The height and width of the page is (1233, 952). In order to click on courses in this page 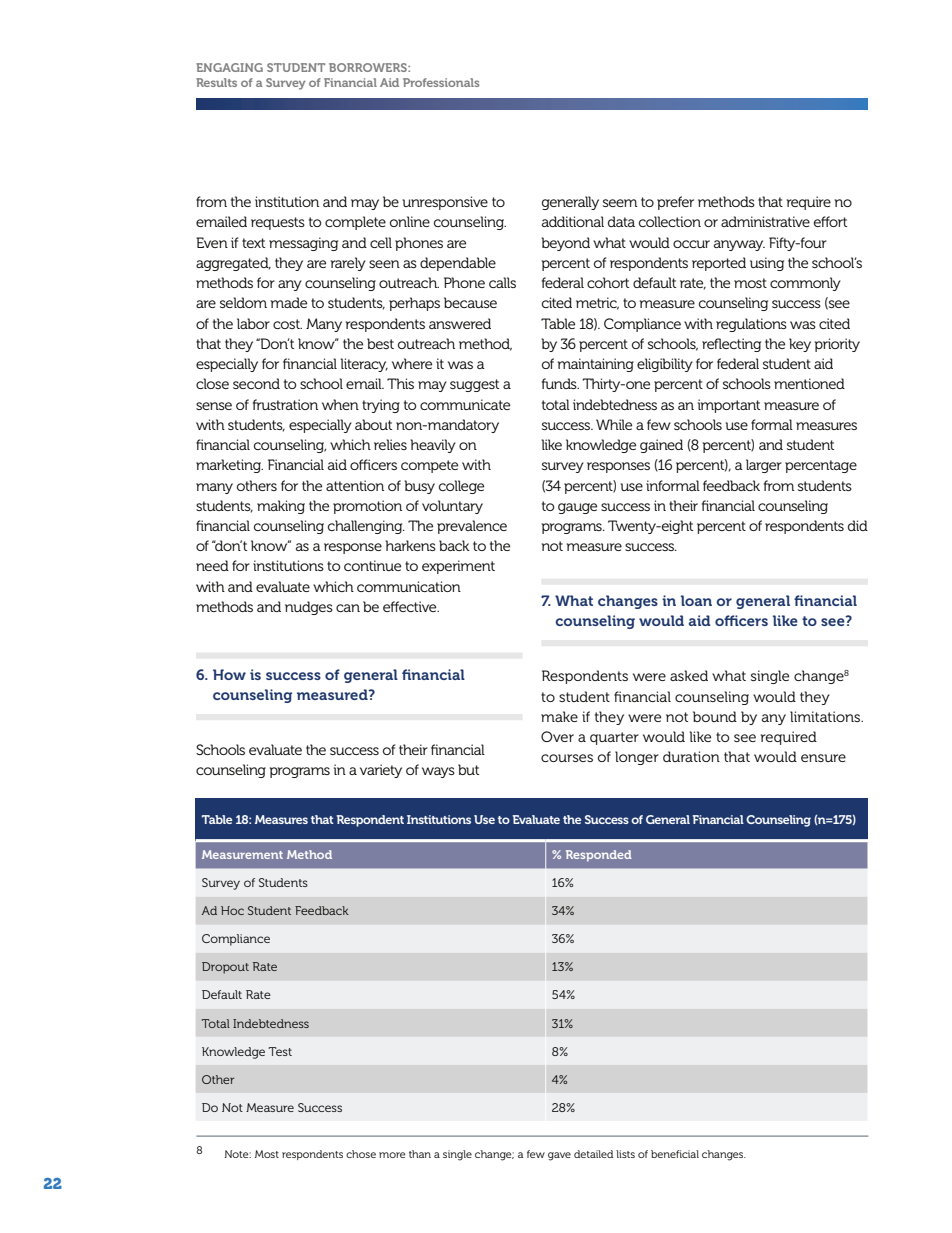, I will do `click(567, 758)`.
